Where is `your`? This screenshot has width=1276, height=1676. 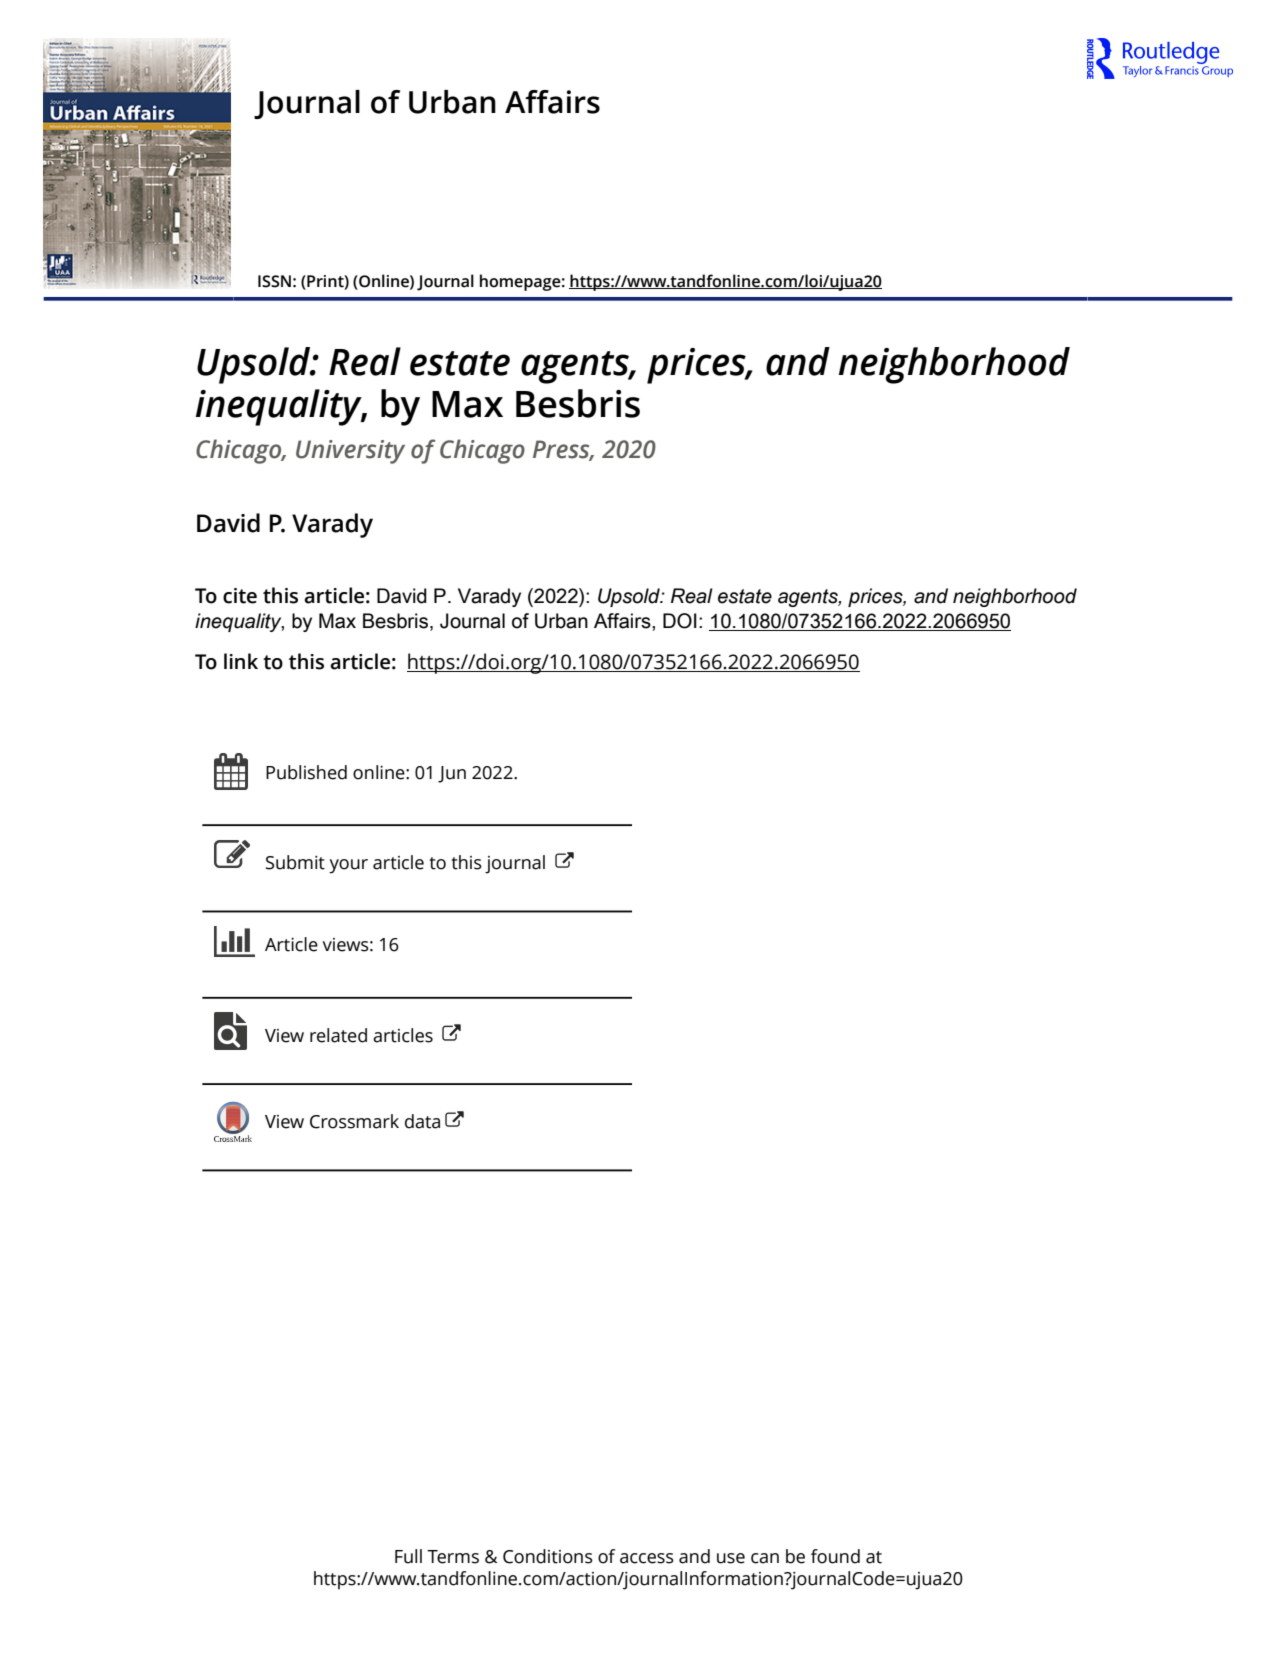
your is located at coordinates (348, 866).
